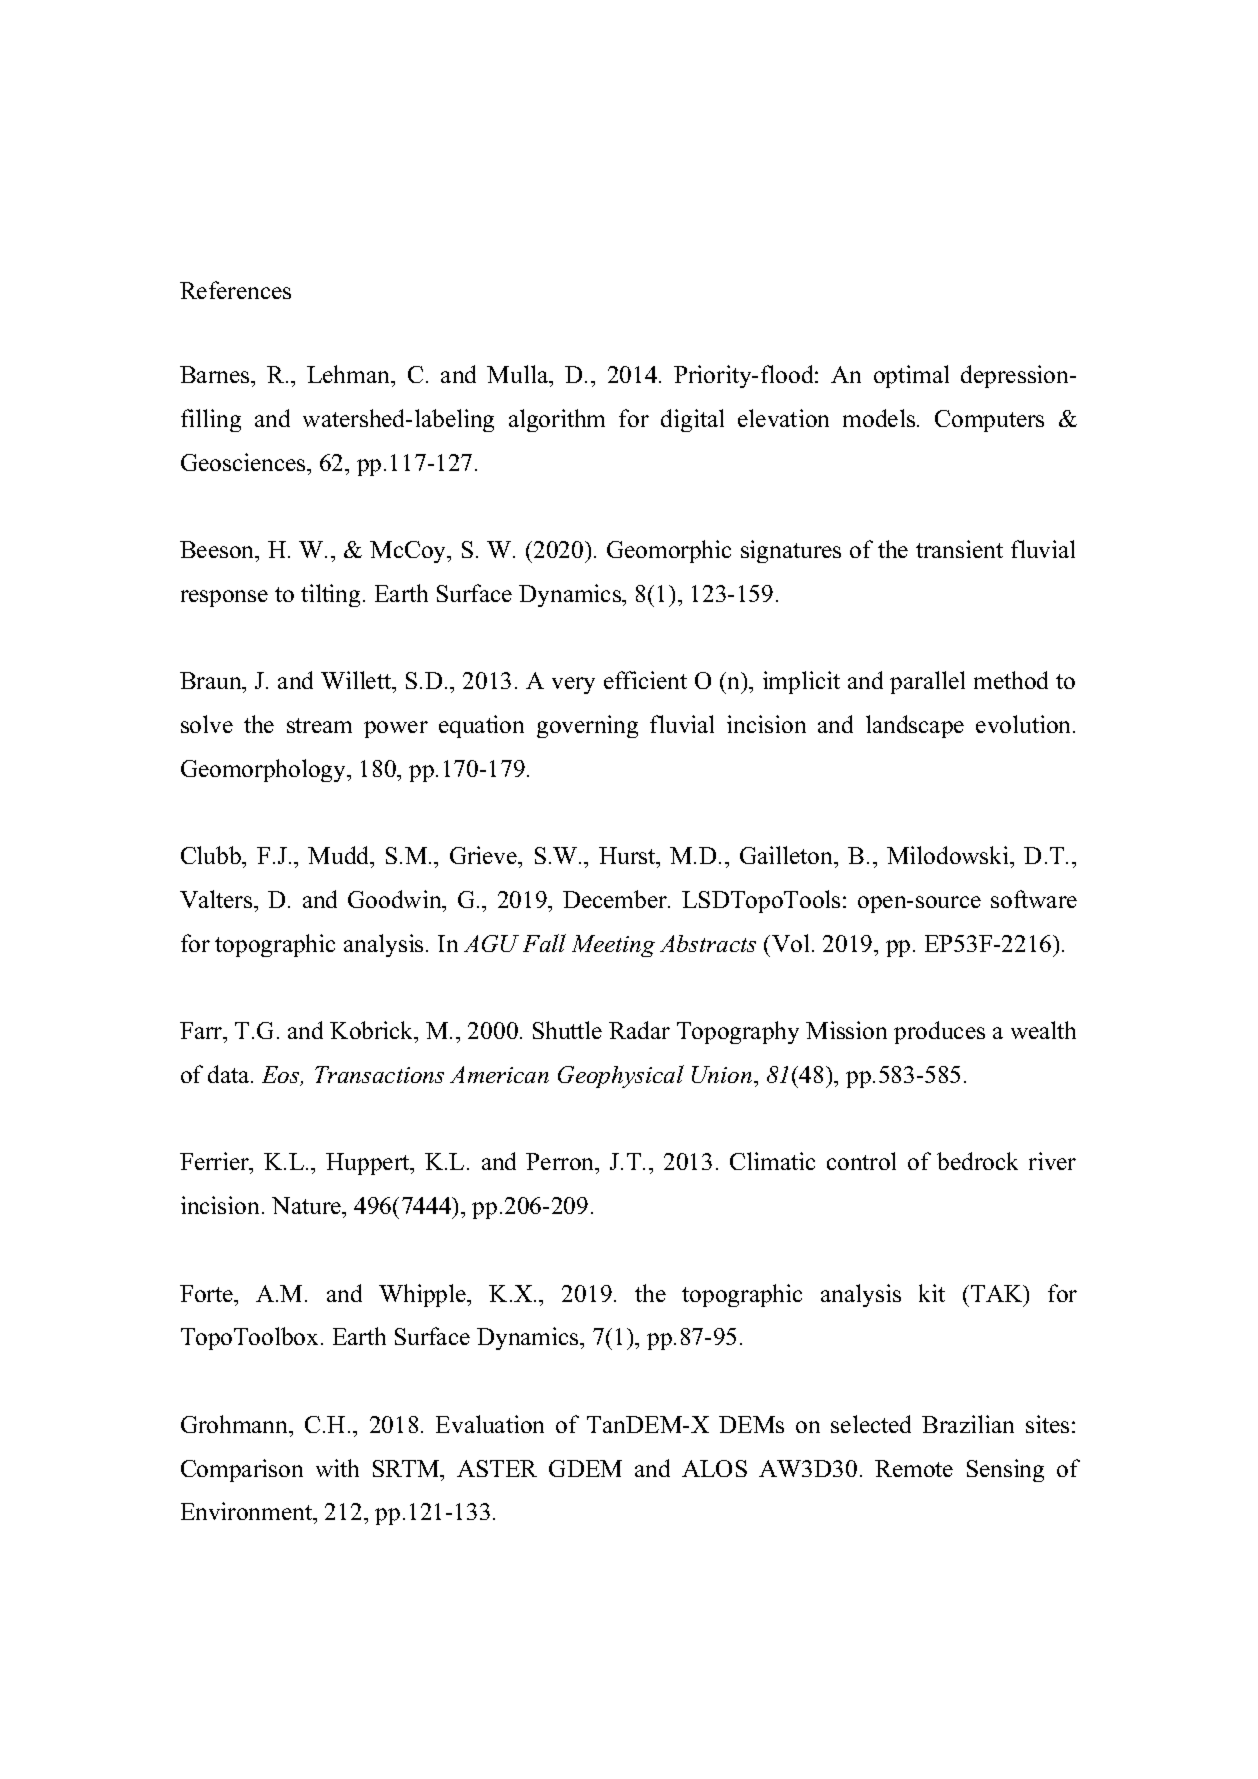  Describe the element at coordinates (330, 595) in the document. I see `tilting` at that location.
